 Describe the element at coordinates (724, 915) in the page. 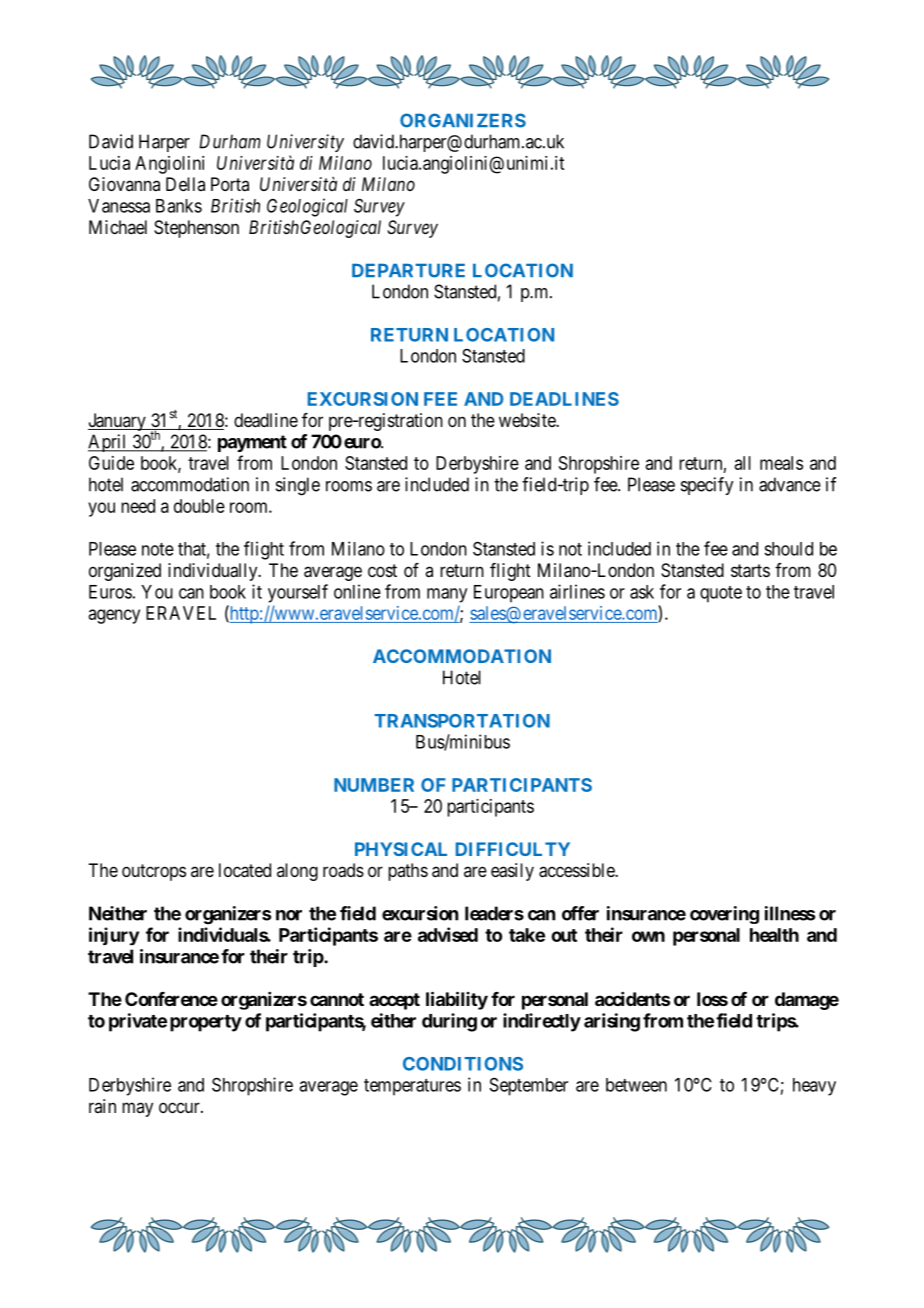

I see `covering` at that location.
